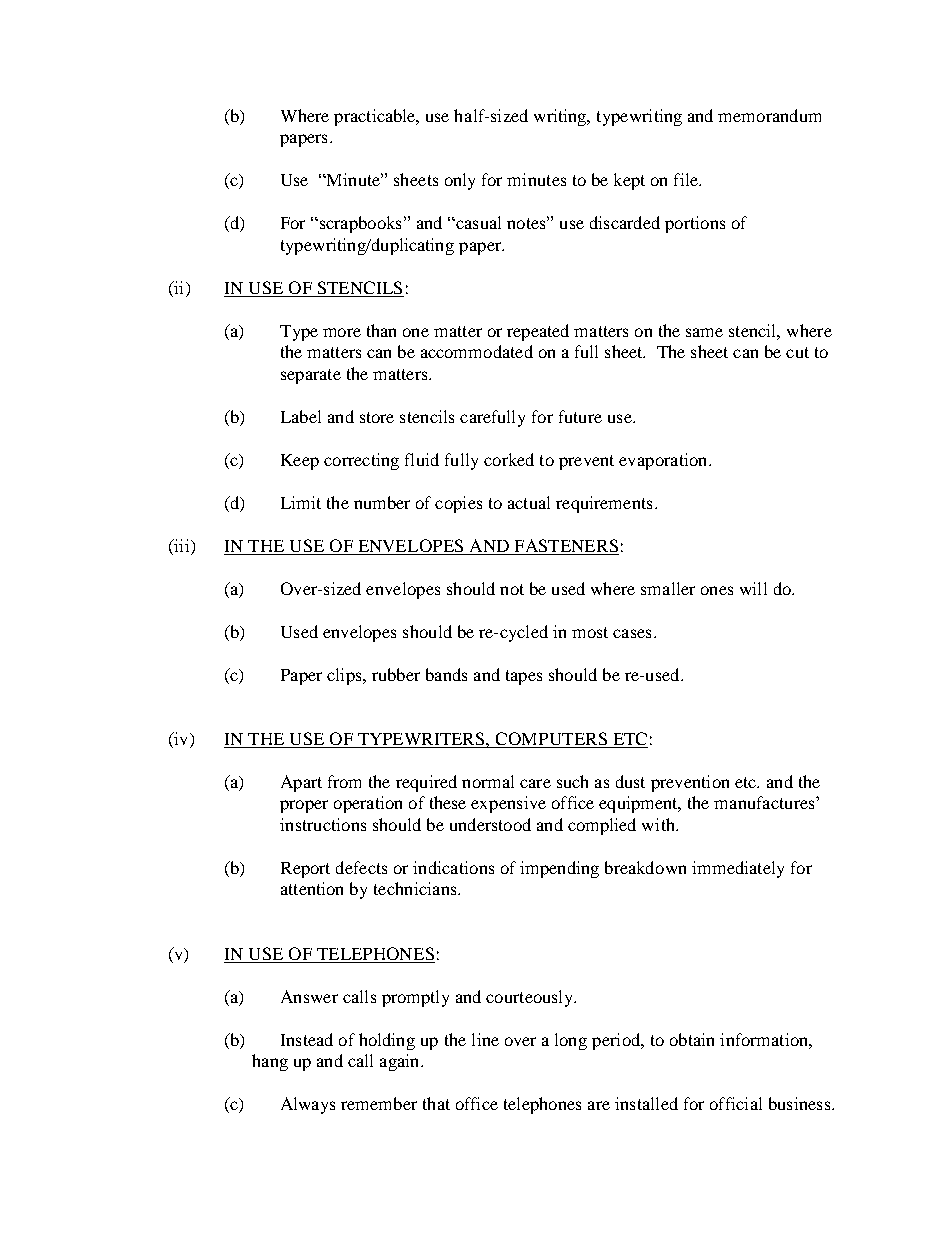  What do you see at coordinates (687, 179) in the screenshot?
I see `file` at bounding box center [687, 179].
